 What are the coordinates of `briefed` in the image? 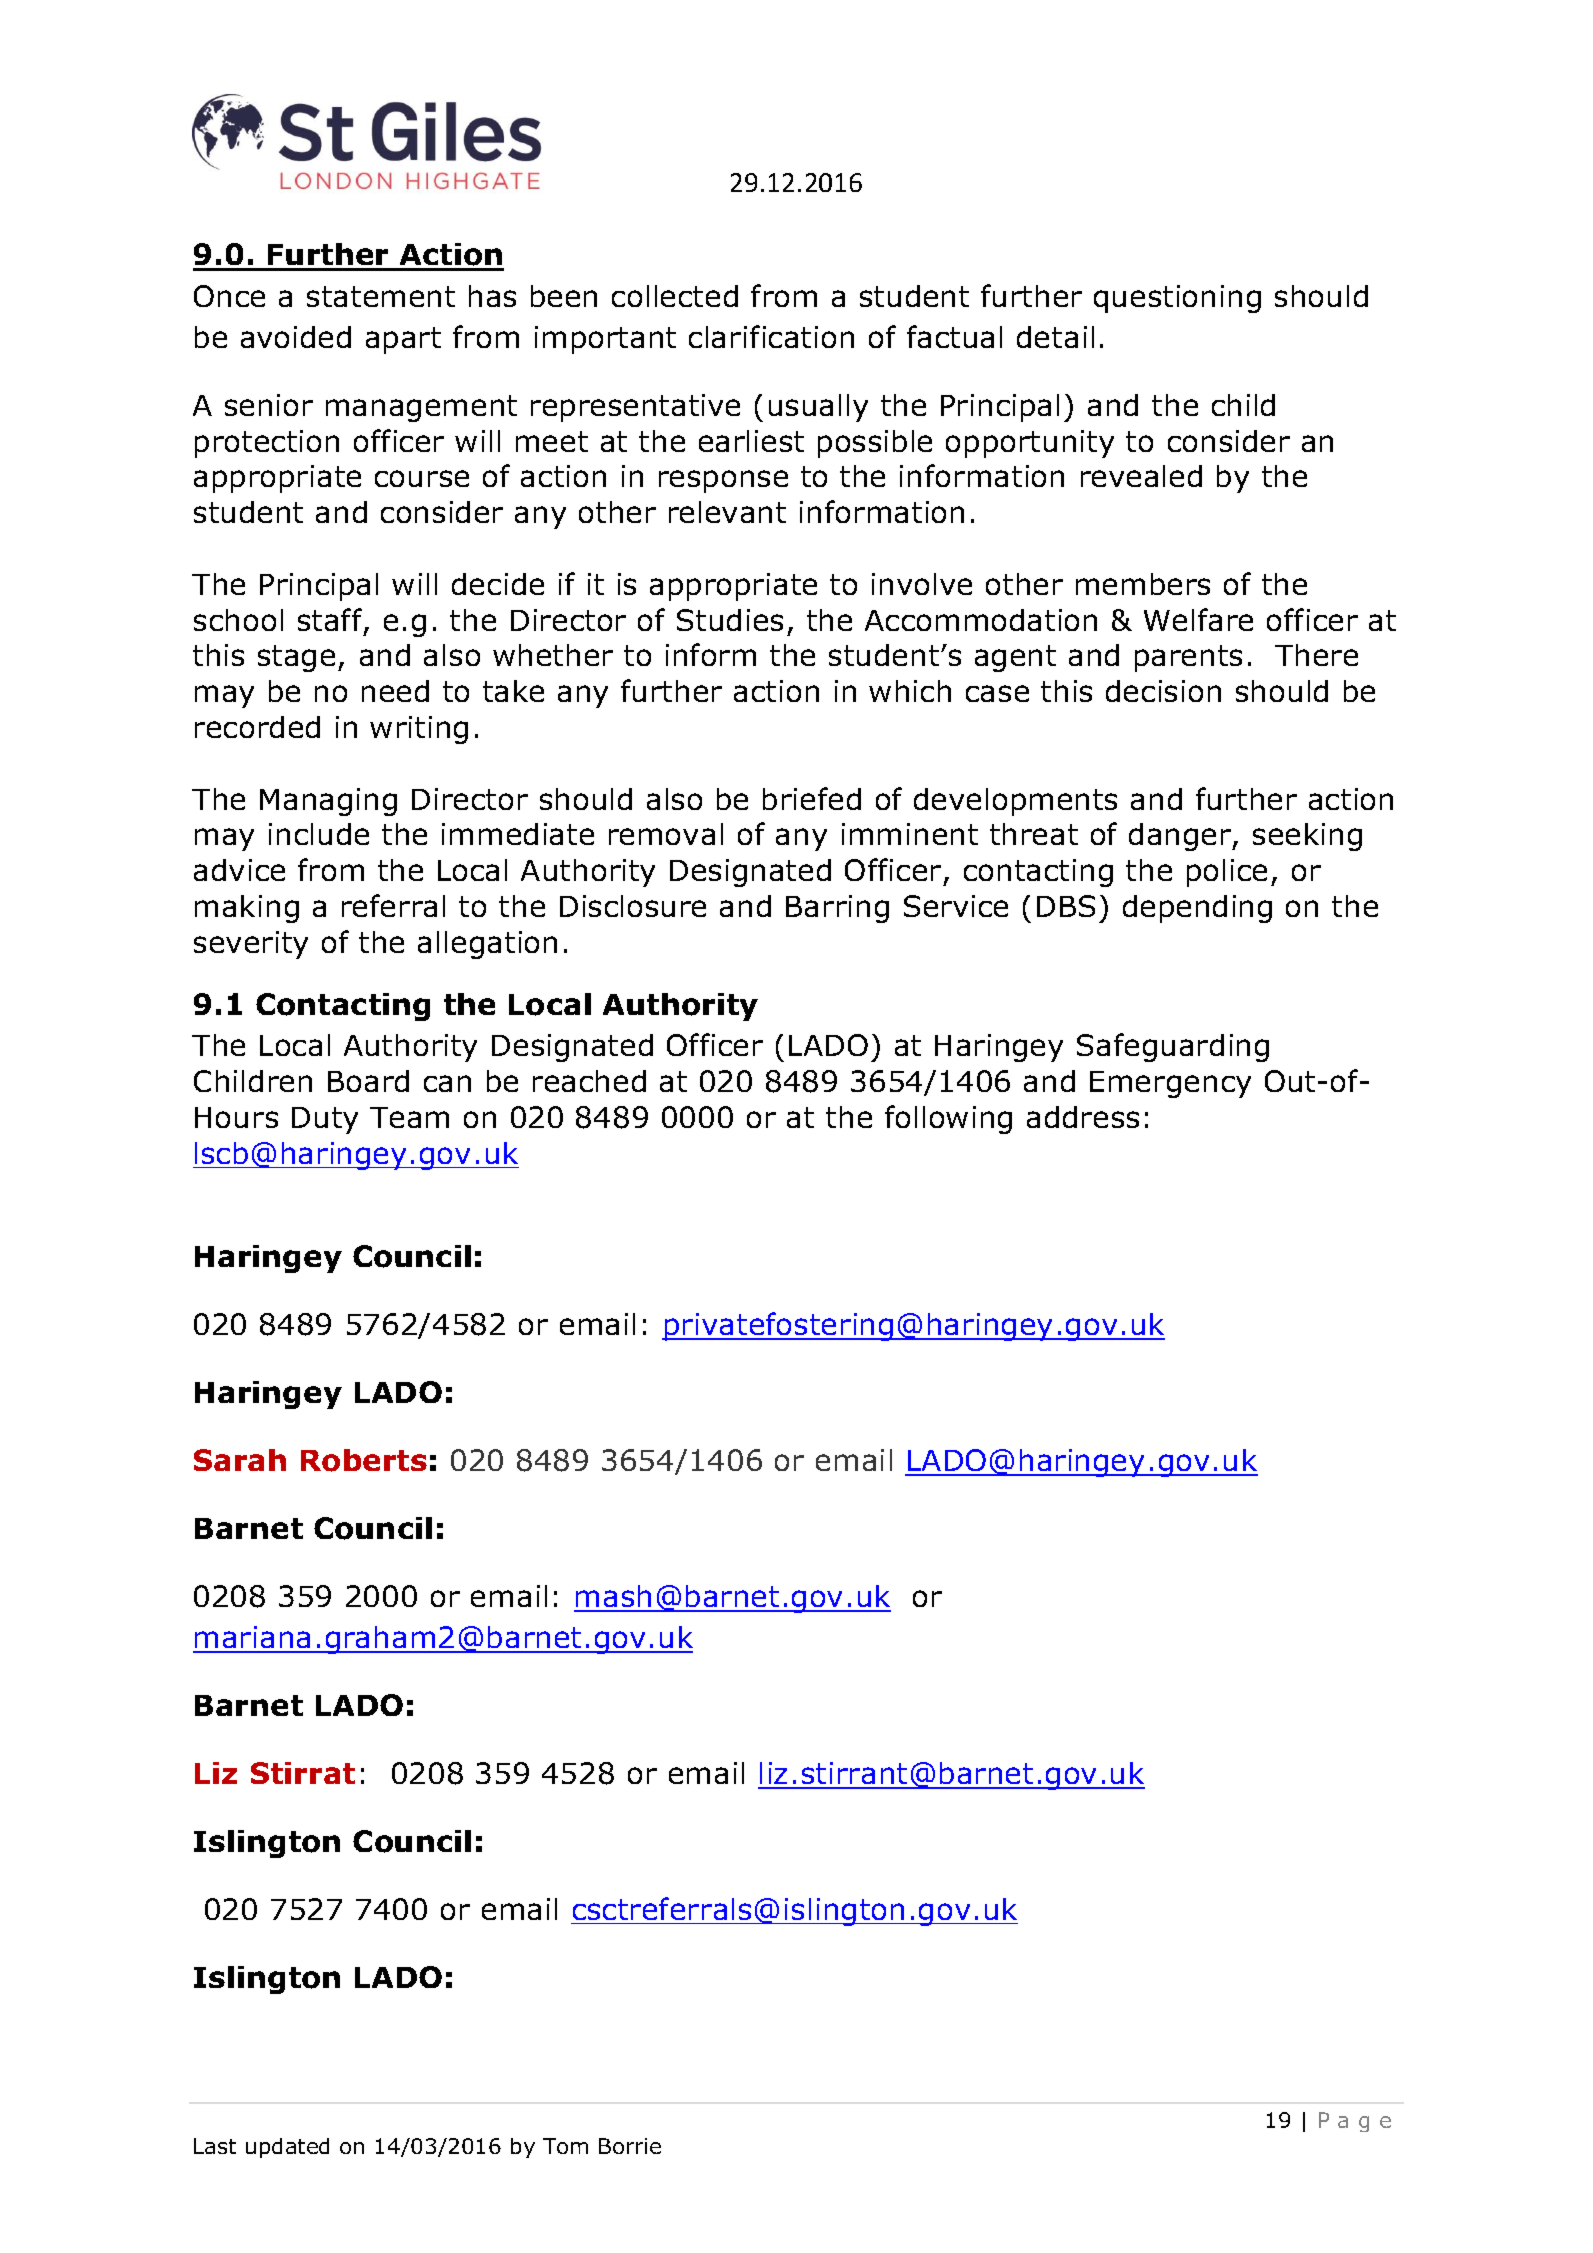 It's located at (812, 798).
